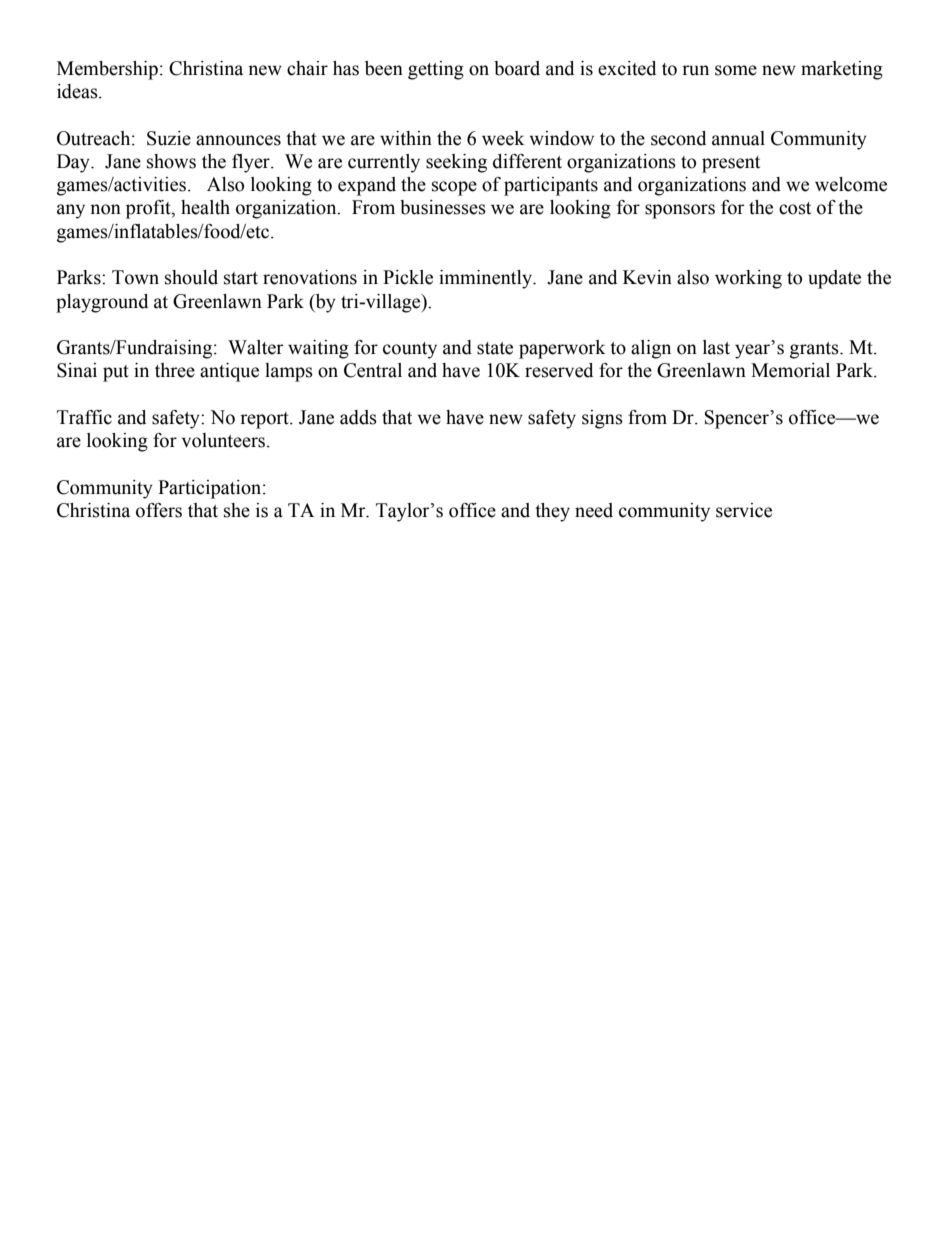 This page has height=1233, width=952. I want to click on getting, so click(436, 70).
